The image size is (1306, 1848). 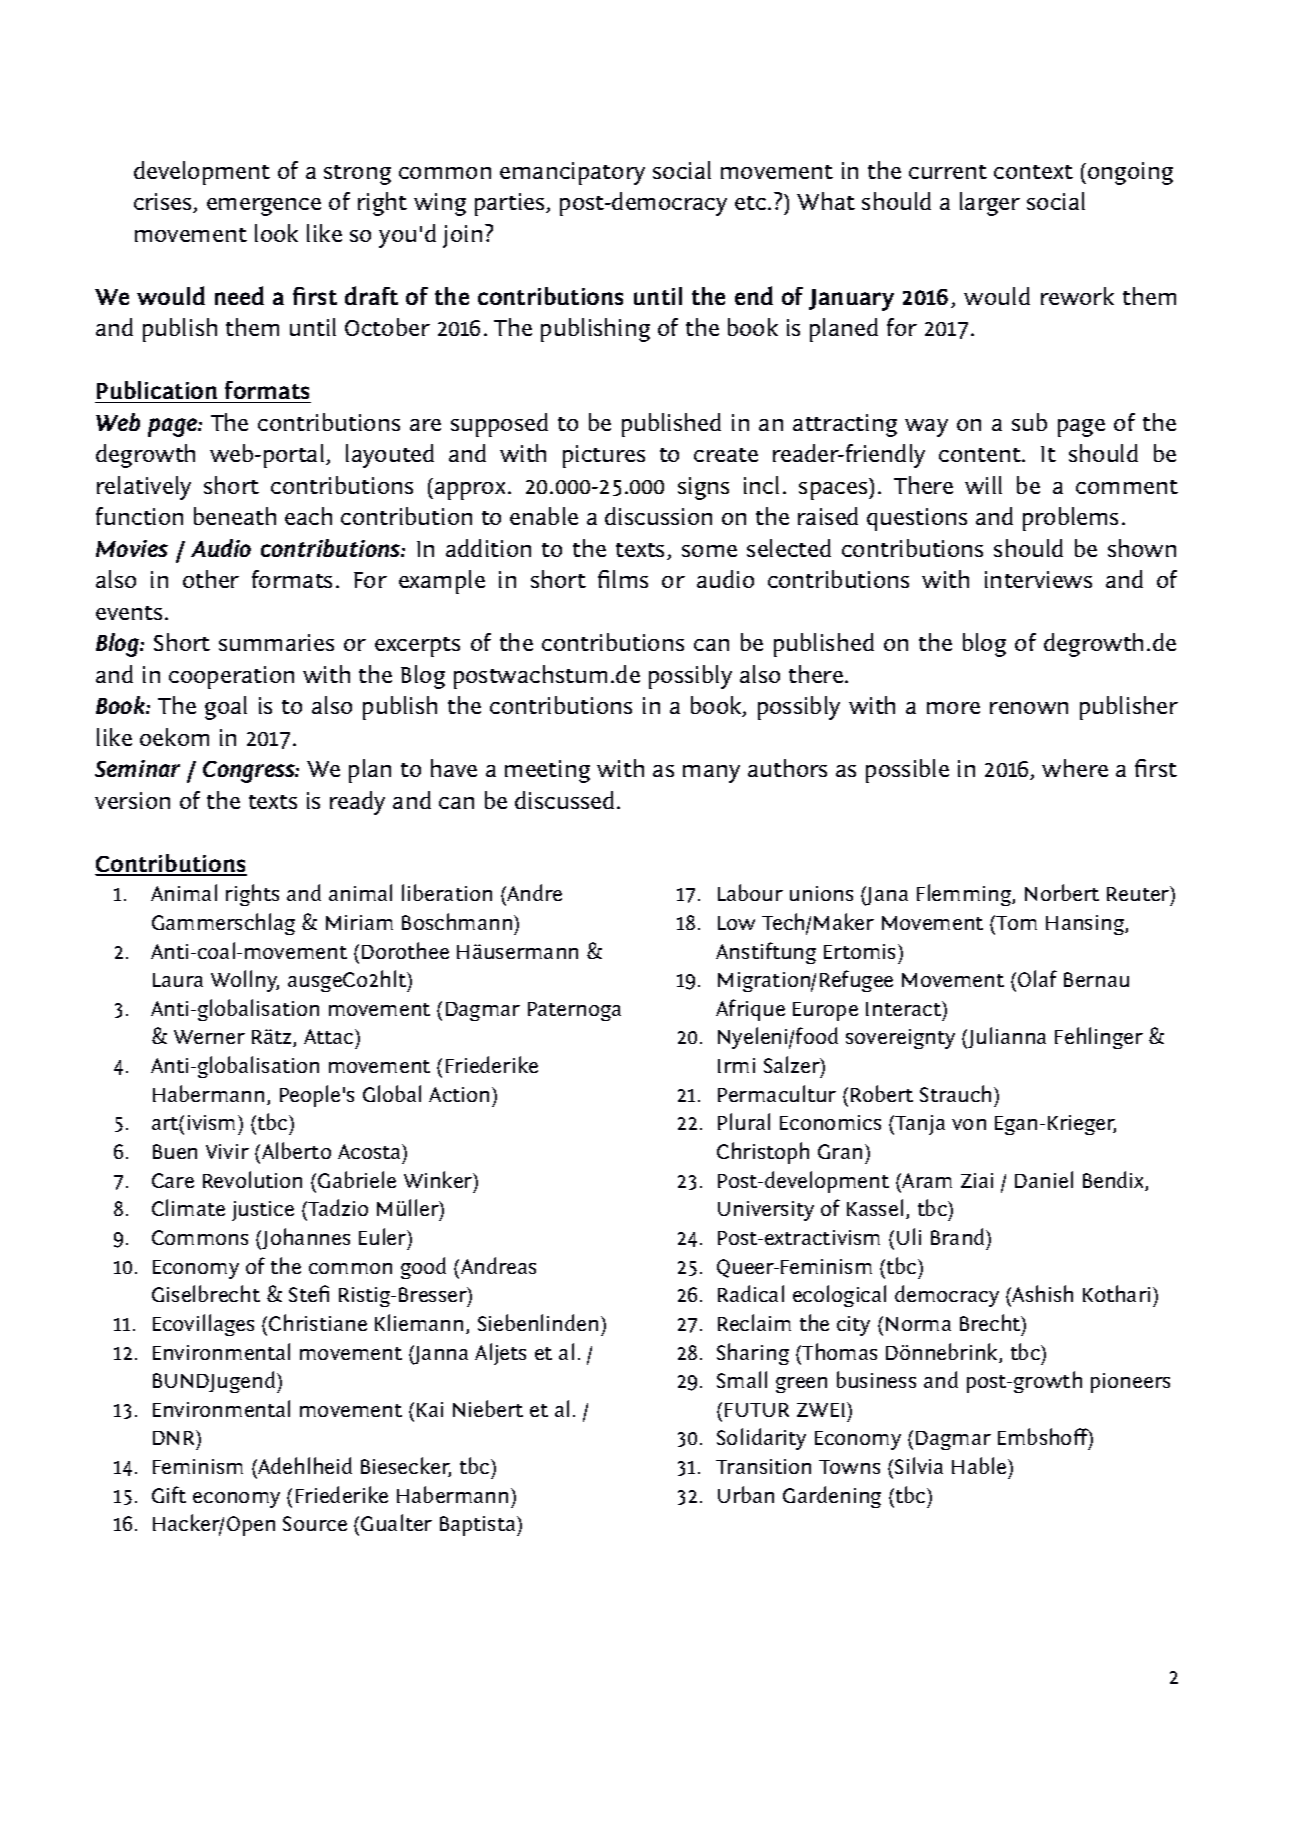 I want to click on interviews, so click(x=1038, y=579).
